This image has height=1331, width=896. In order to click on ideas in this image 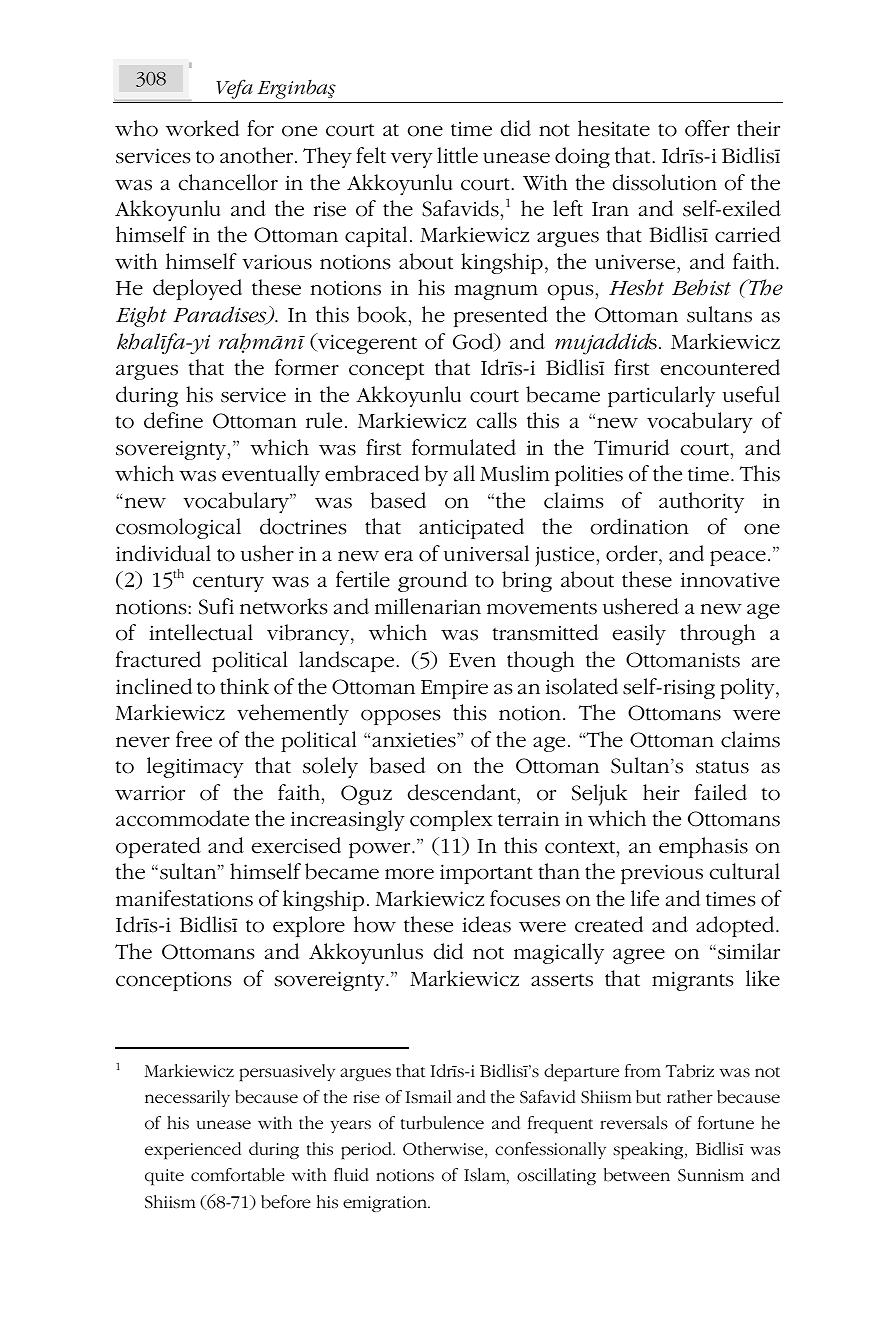, I will do `click(486, 924)`.
